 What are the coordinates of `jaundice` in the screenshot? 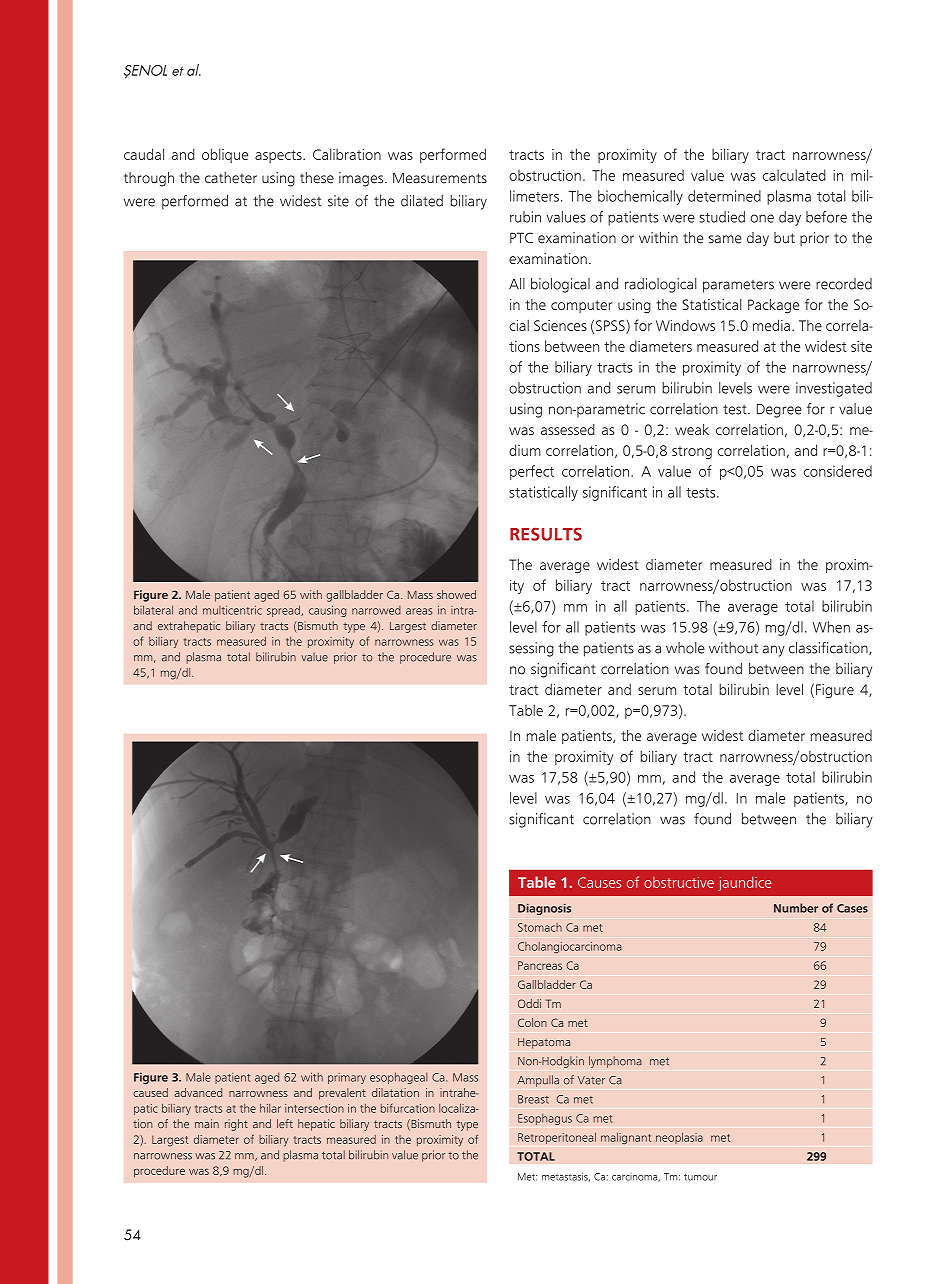 It's located at (745, 883).
